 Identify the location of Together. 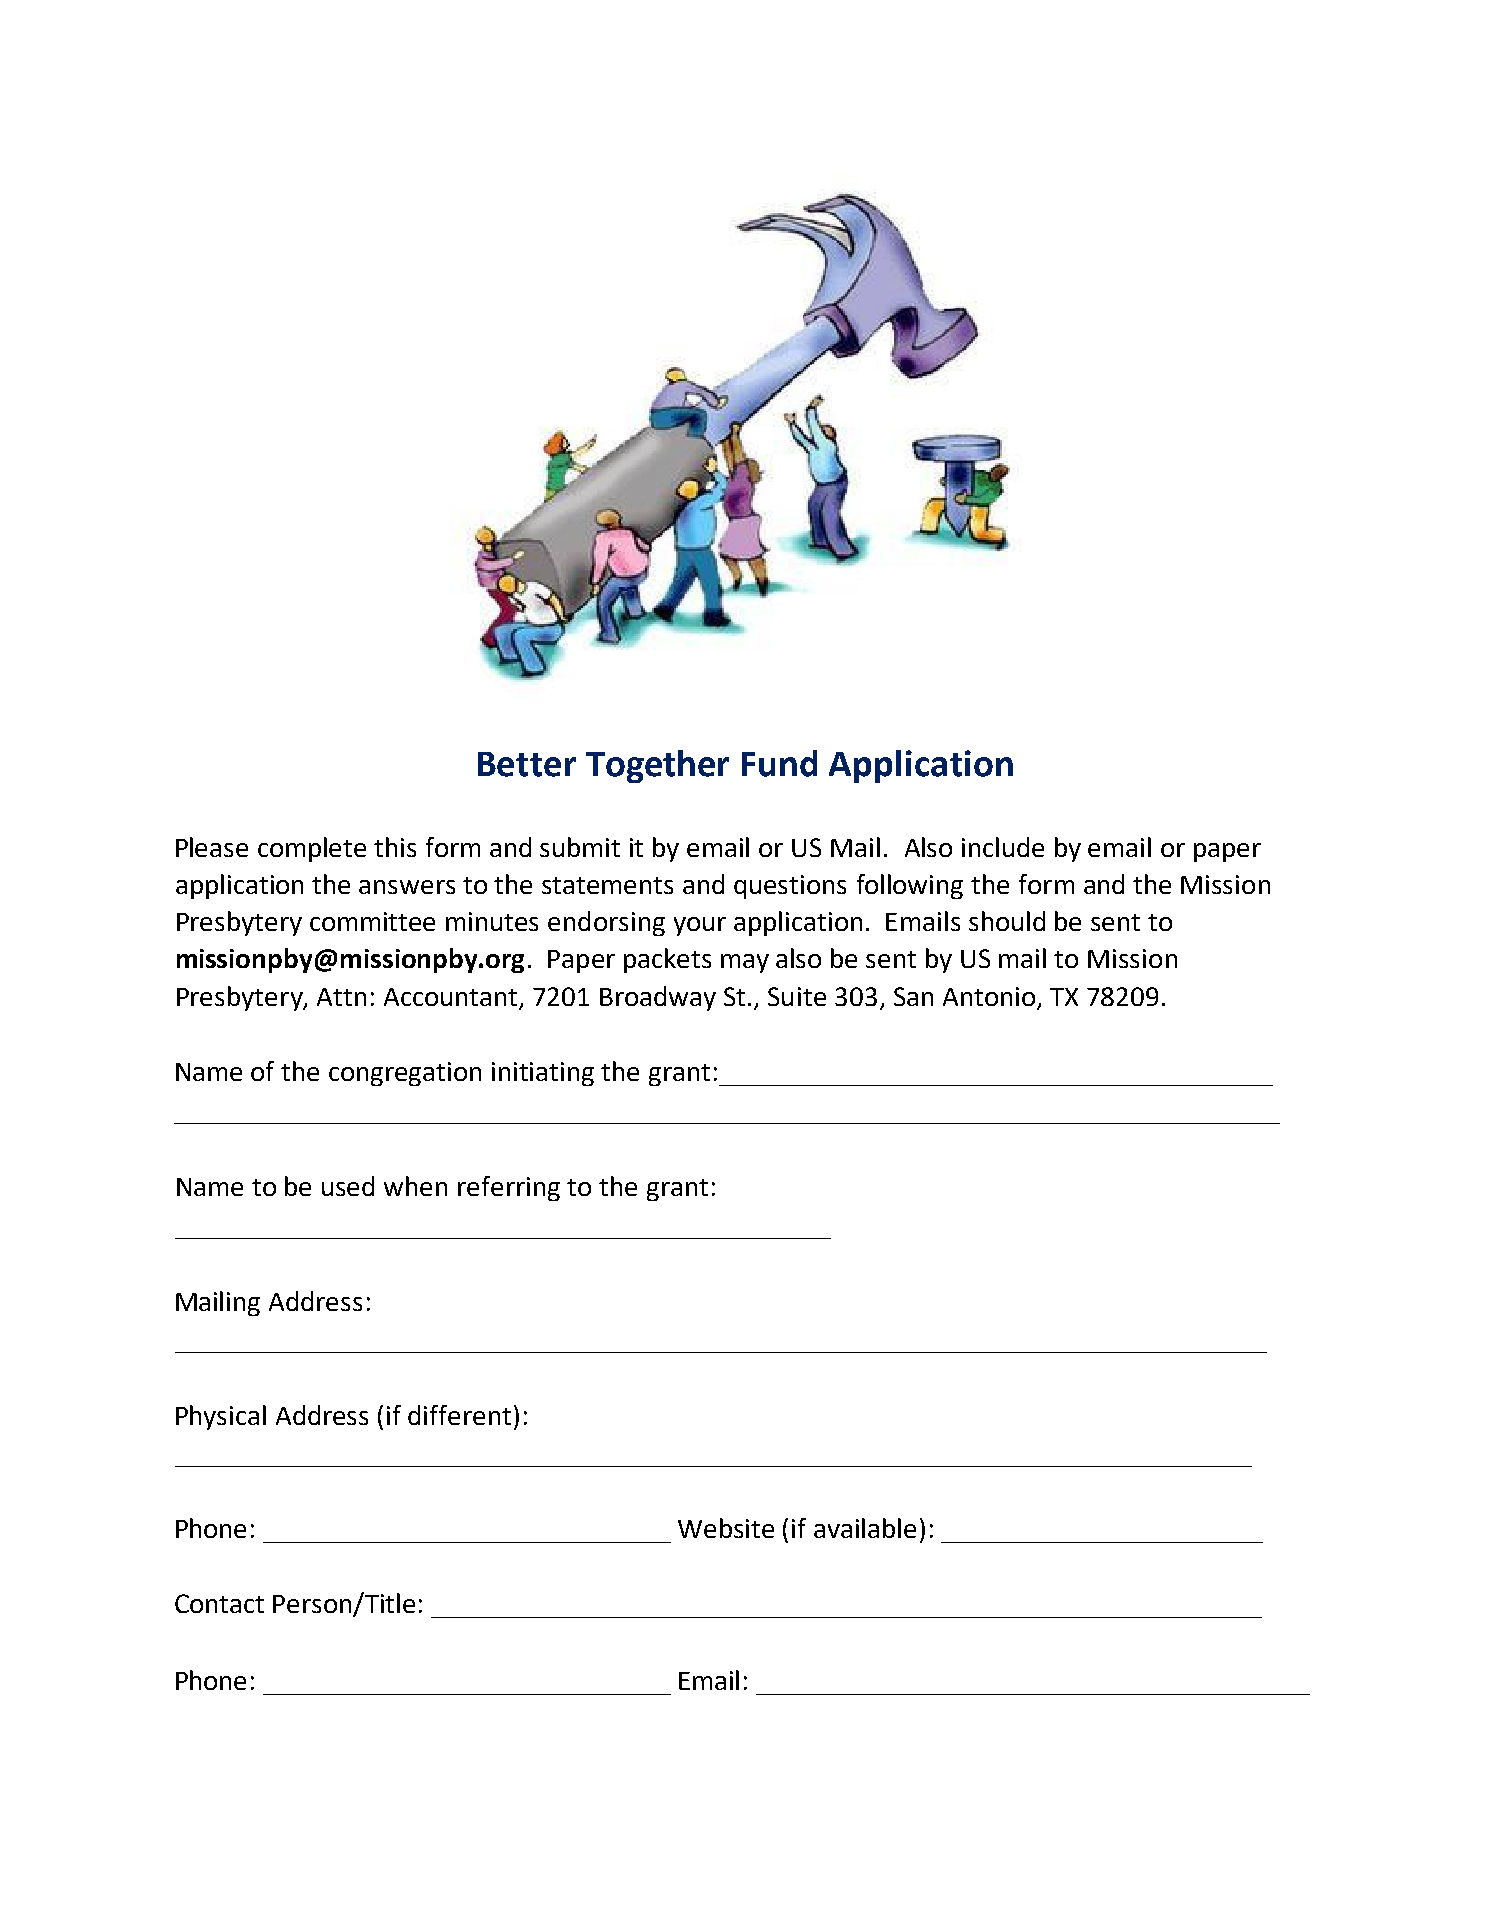
(657, 766).
